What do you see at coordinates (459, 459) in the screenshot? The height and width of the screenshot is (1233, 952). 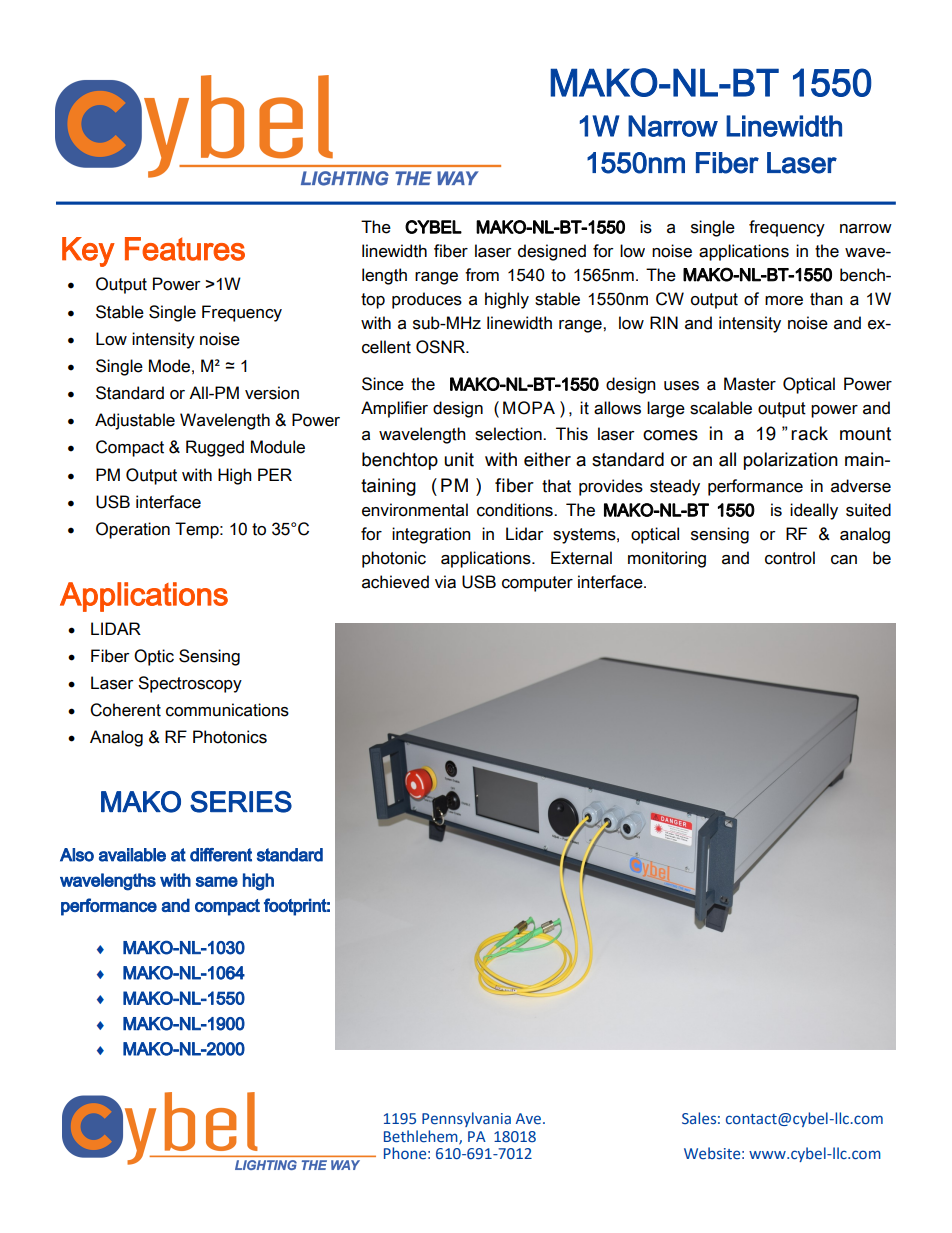 I see `unit` at bounding box center [459, 459].
